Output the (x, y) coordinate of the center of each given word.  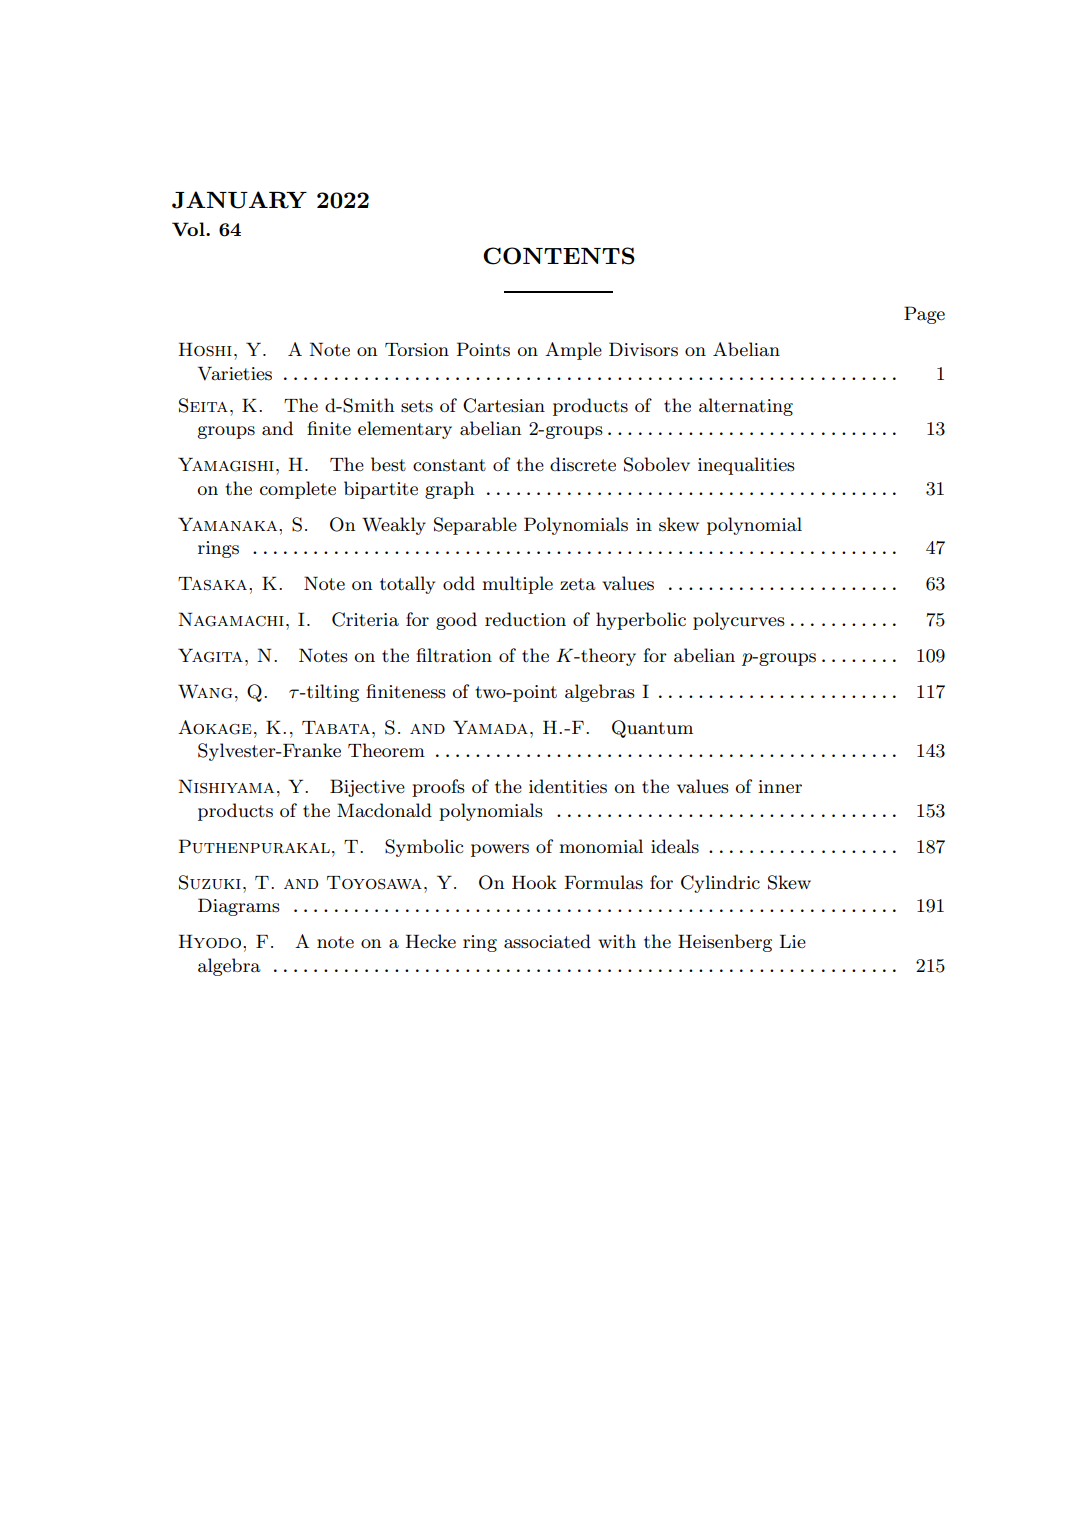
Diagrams (239, 907)
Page (924, 315)
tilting (332, 693)
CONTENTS (559, 256)
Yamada (490, 727)
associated (547, 941)
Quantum (652, 729)
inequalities (746, 466)
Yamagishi (226, 464)
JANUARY (239, 200)
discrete (583, 464)
